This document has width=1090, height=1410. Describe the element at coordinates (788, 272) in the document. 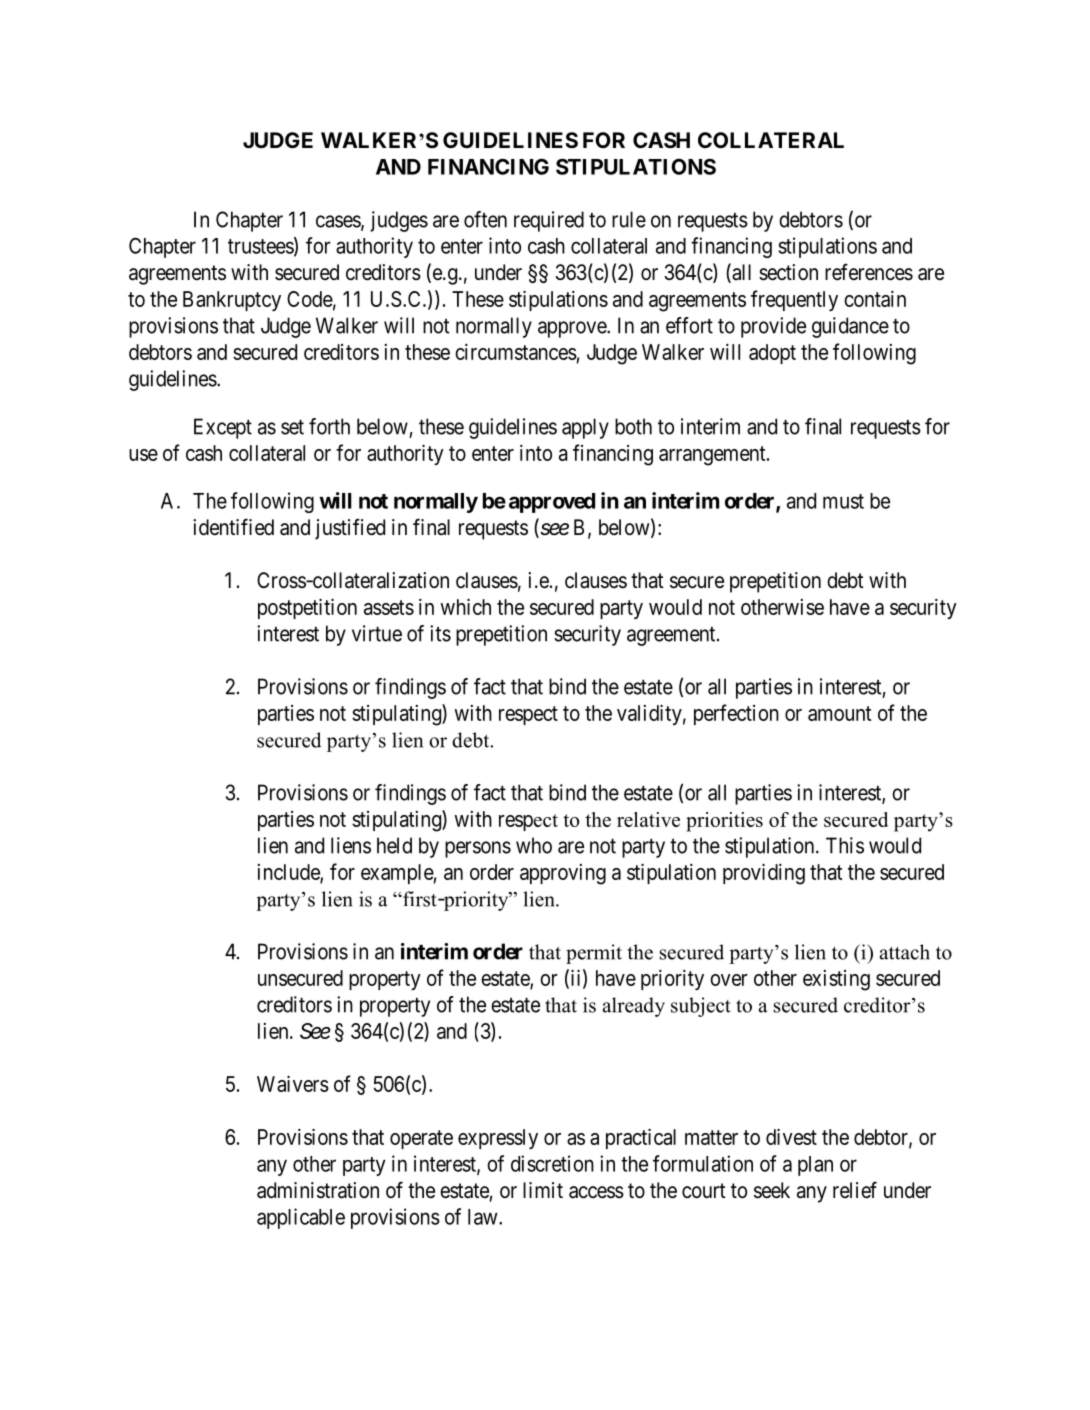

I see `section` at that location.
